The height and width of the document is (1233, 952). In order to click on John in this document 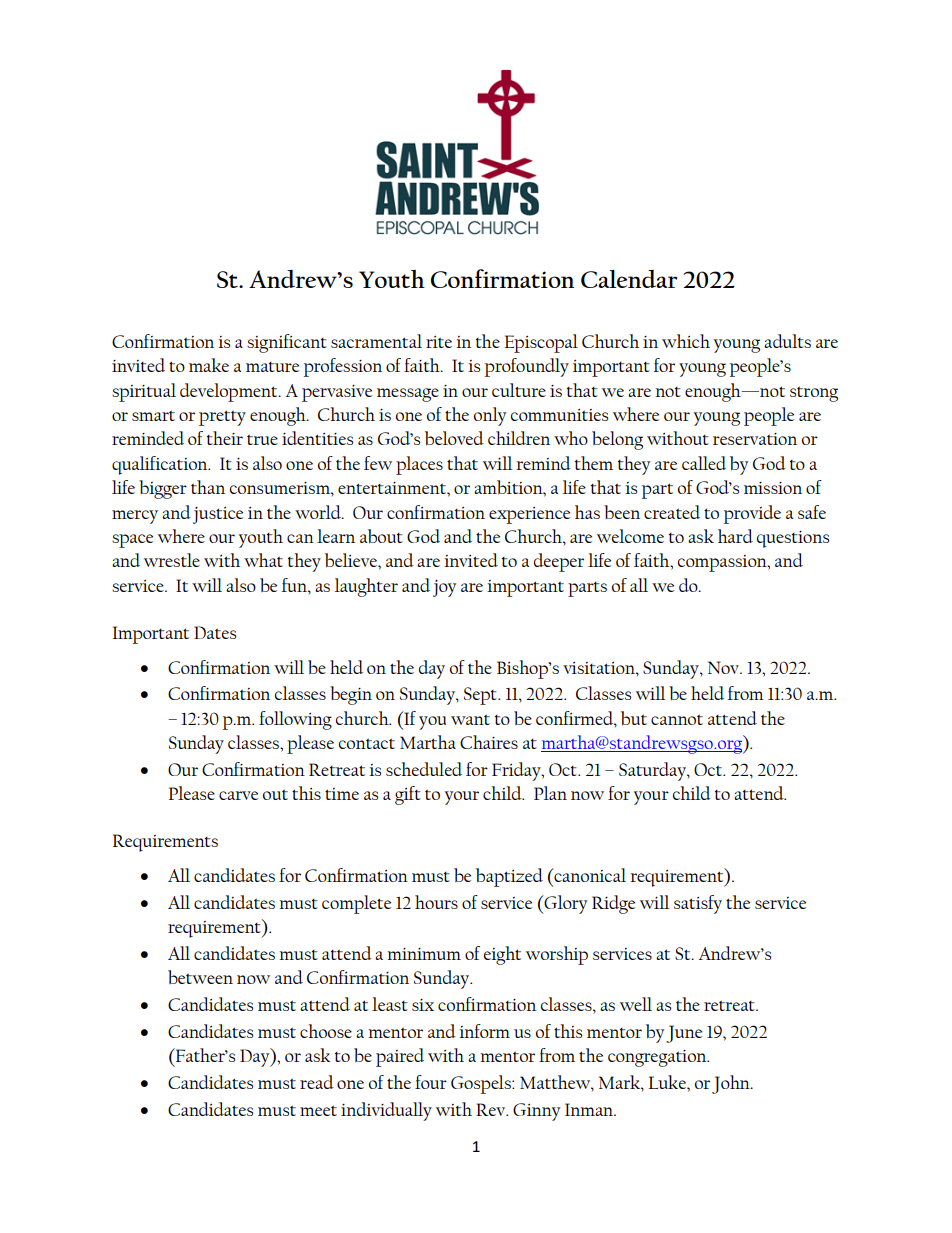, I will do `click(732, 1084)`.
